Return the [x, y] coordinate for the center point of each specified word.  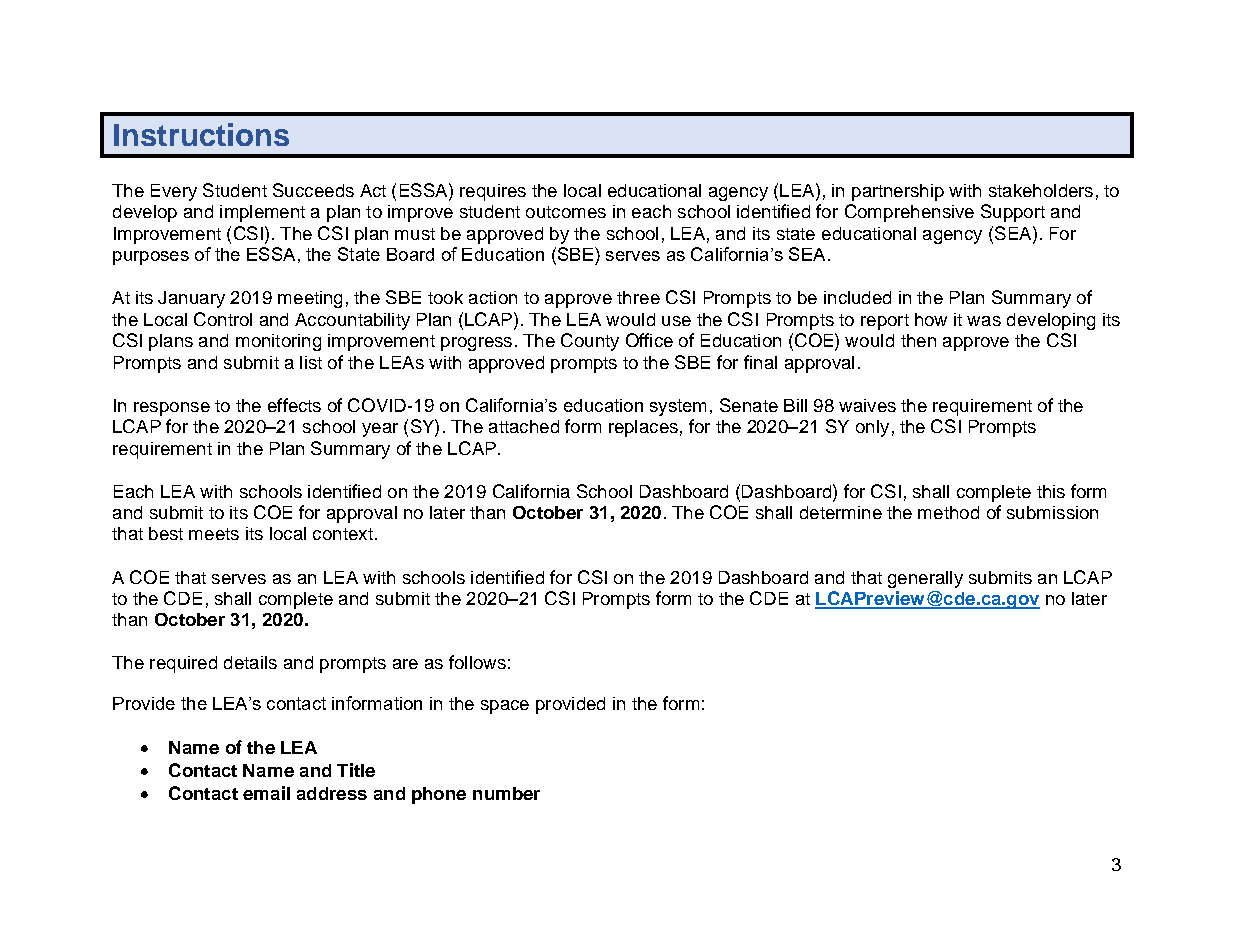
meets [214, 534]
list [311, 362]
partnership [898, 192]
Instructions [201, 134]
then [918, 340]
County [590, 342]
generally [925, 579]
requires [493, 192]
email [266, 793]
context [343, 534]
